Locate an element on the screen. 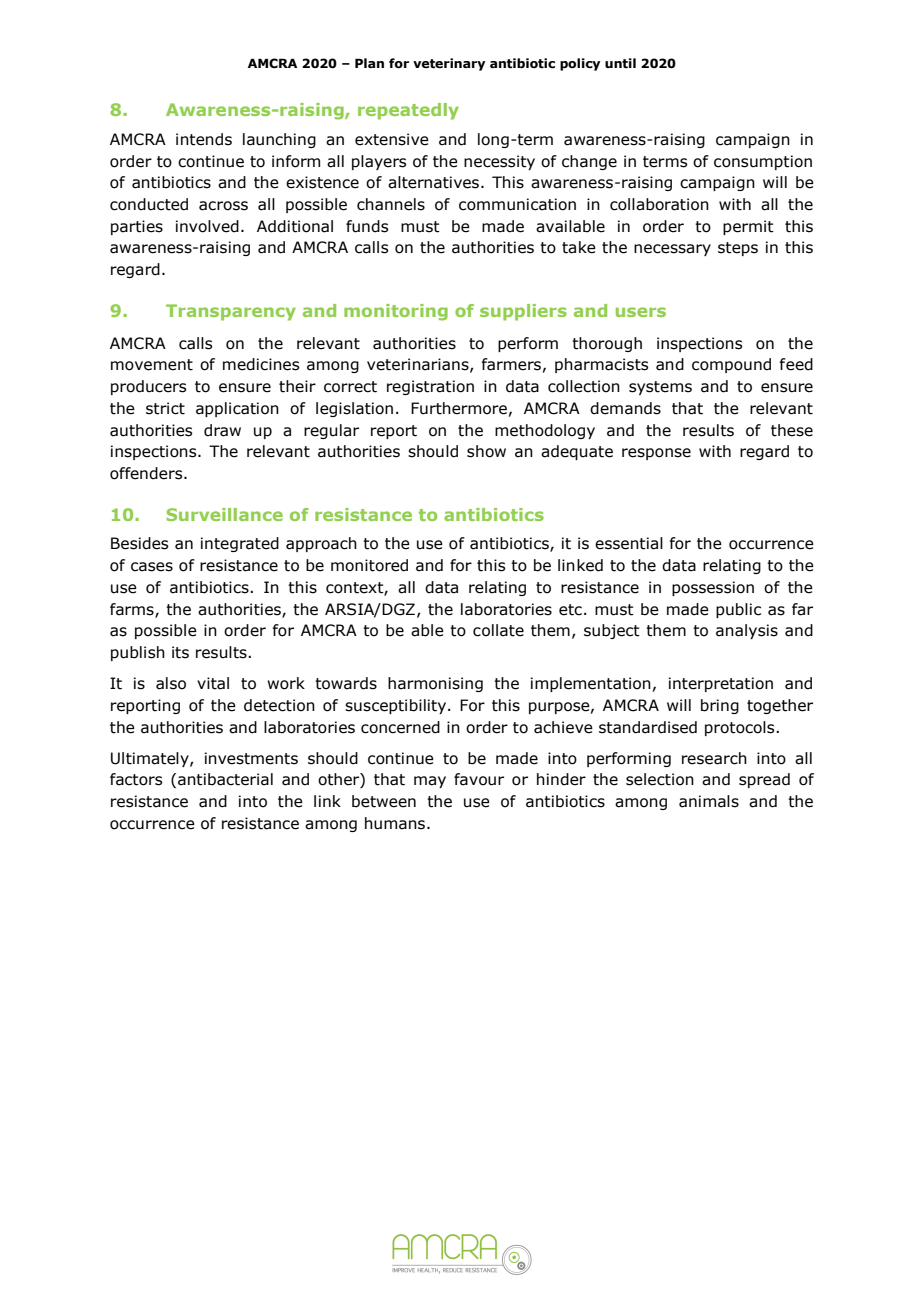  monitored is located at coordinates (369, 565).
